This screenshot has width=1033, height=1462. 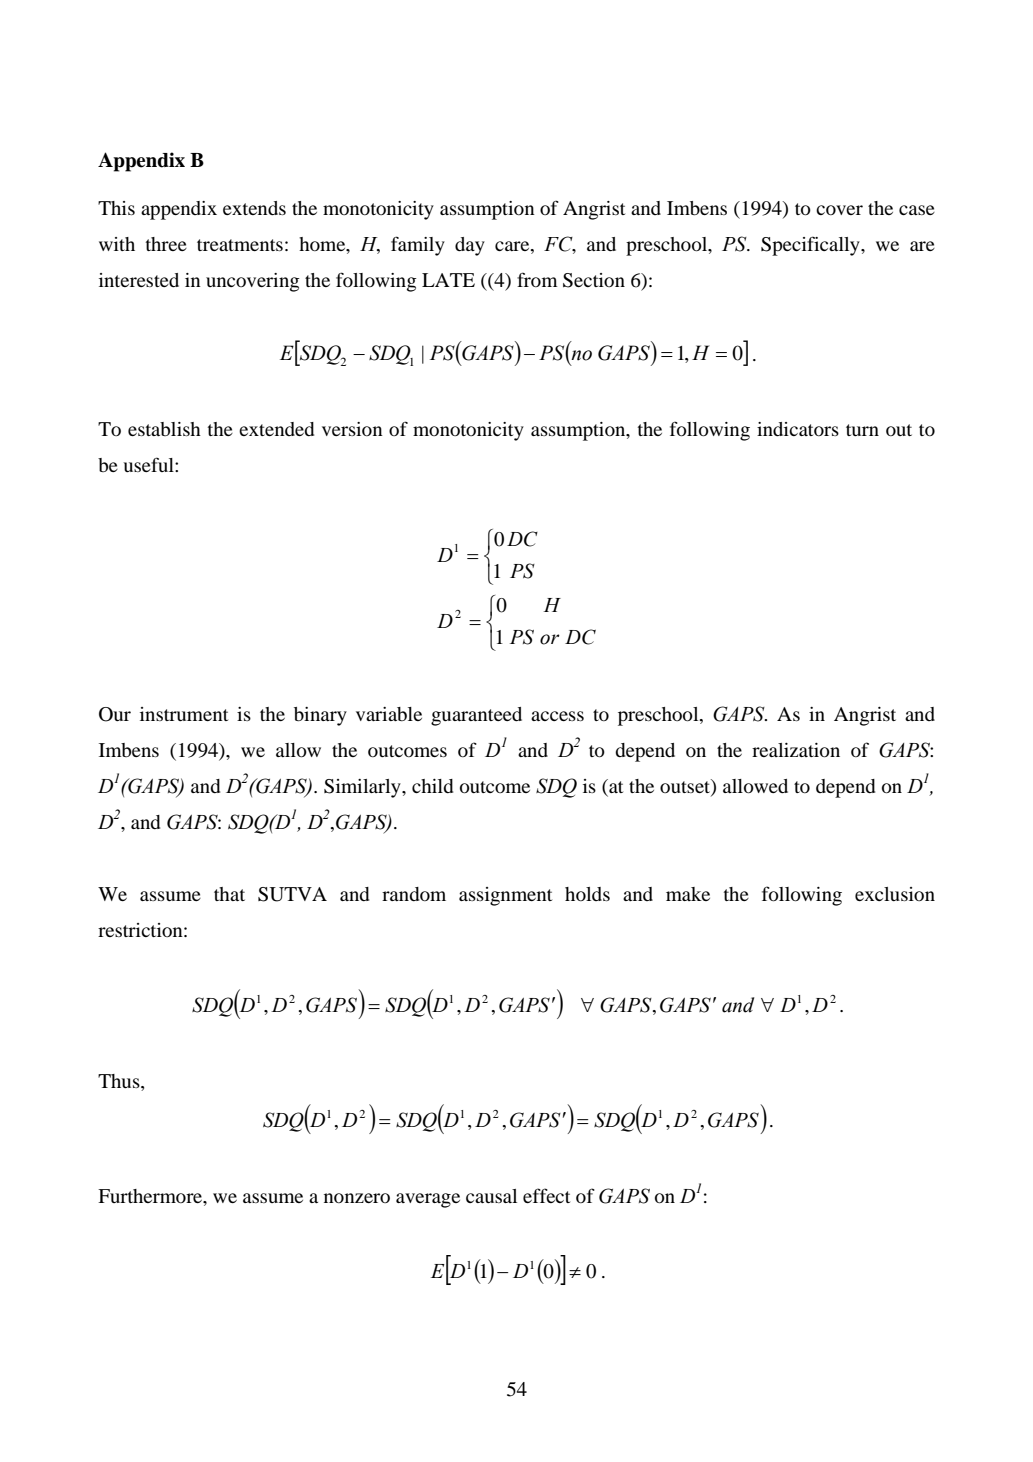 I want to click on access, so click(x=557, y=716).
